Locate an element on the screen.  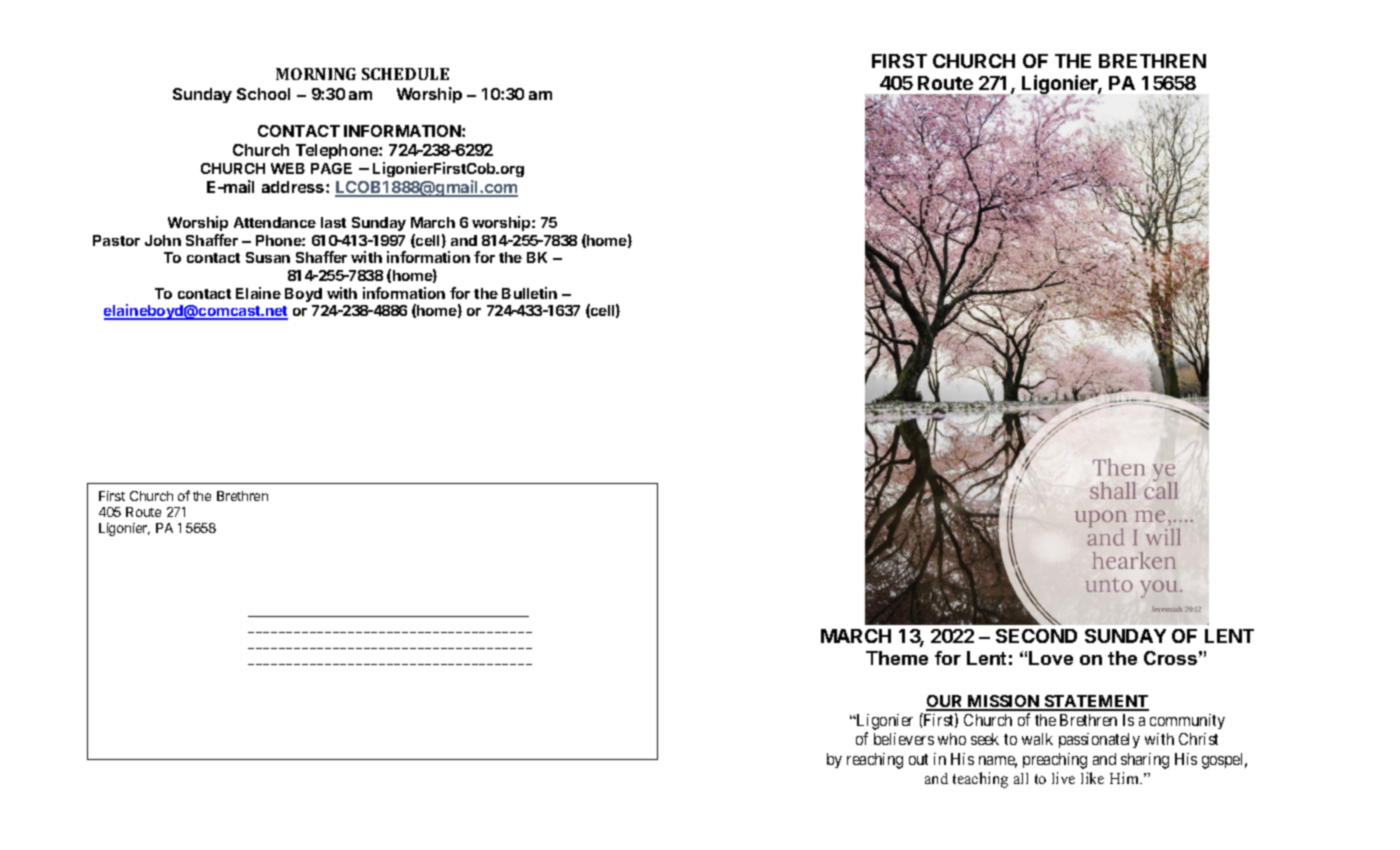
School is located at coordinates (263, 94).
